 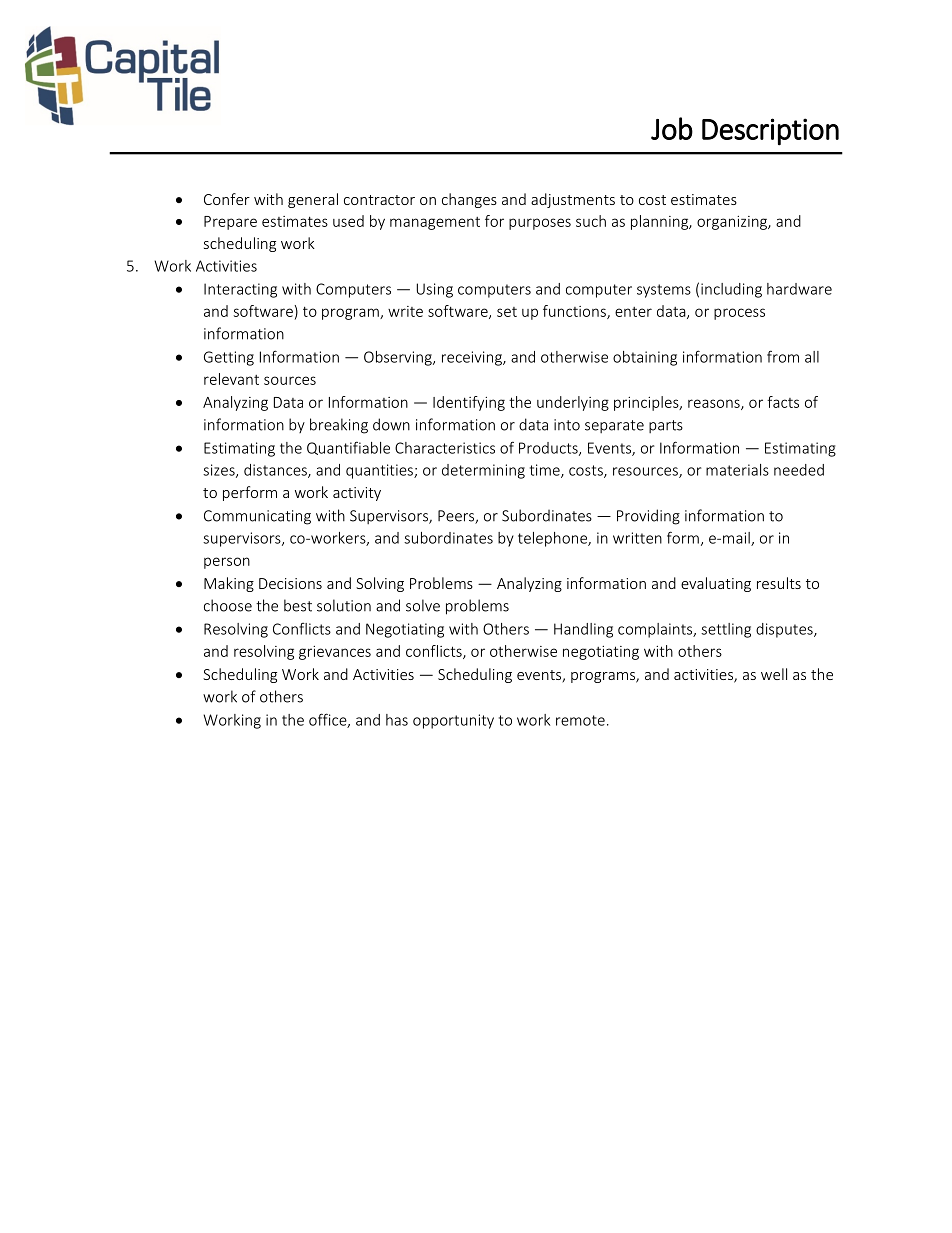 I want to click on purposes, so click(x=540, y=224).
